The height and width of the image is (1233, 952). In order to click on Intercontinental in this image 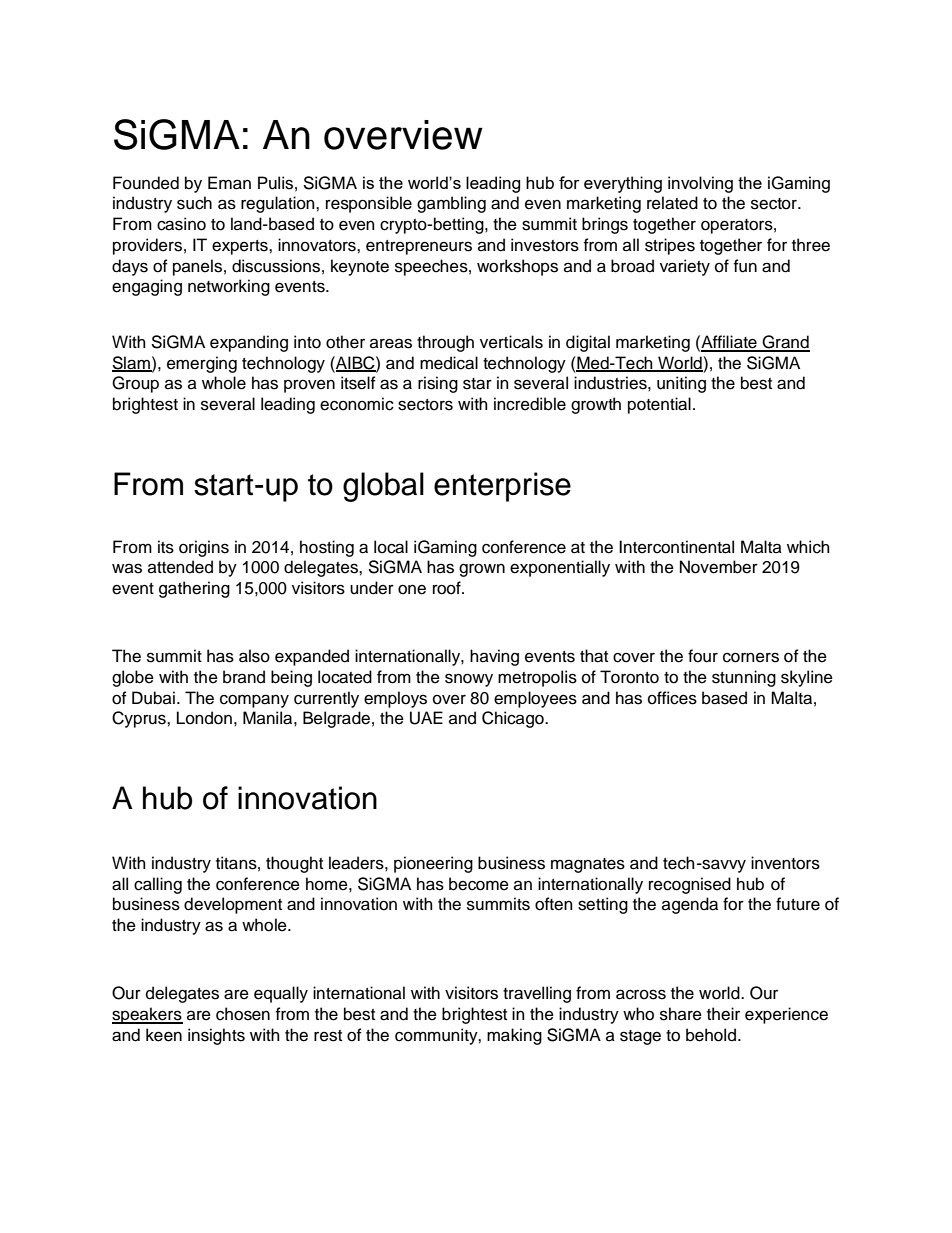, I will do `click(676, 547)`.
